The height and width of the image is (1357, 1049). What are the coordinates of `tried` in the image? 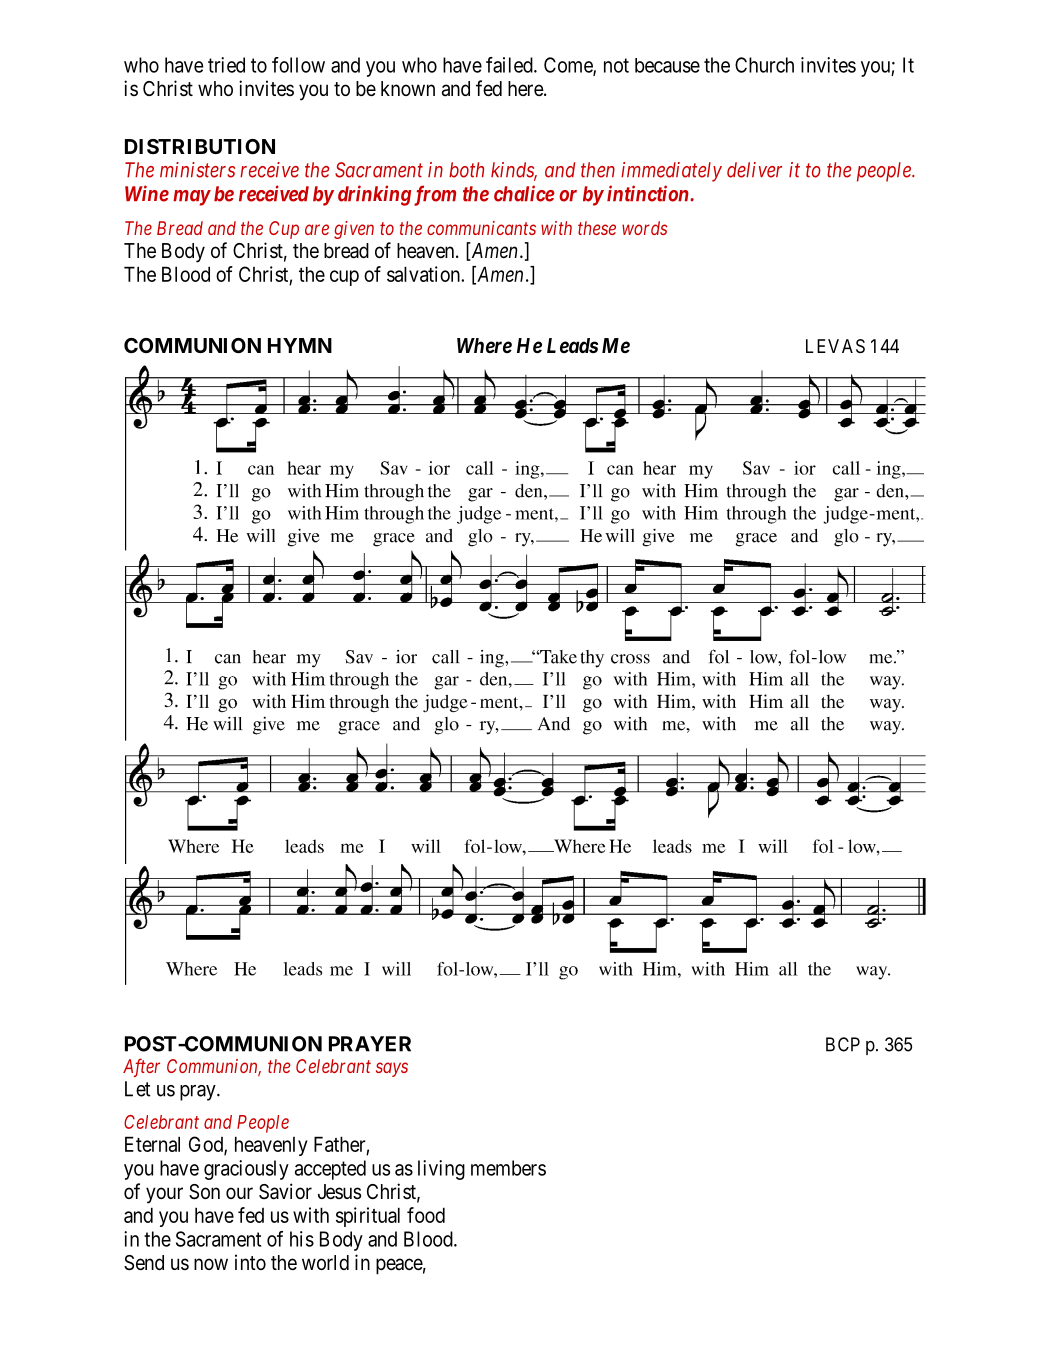 It's located at (226, 65).
